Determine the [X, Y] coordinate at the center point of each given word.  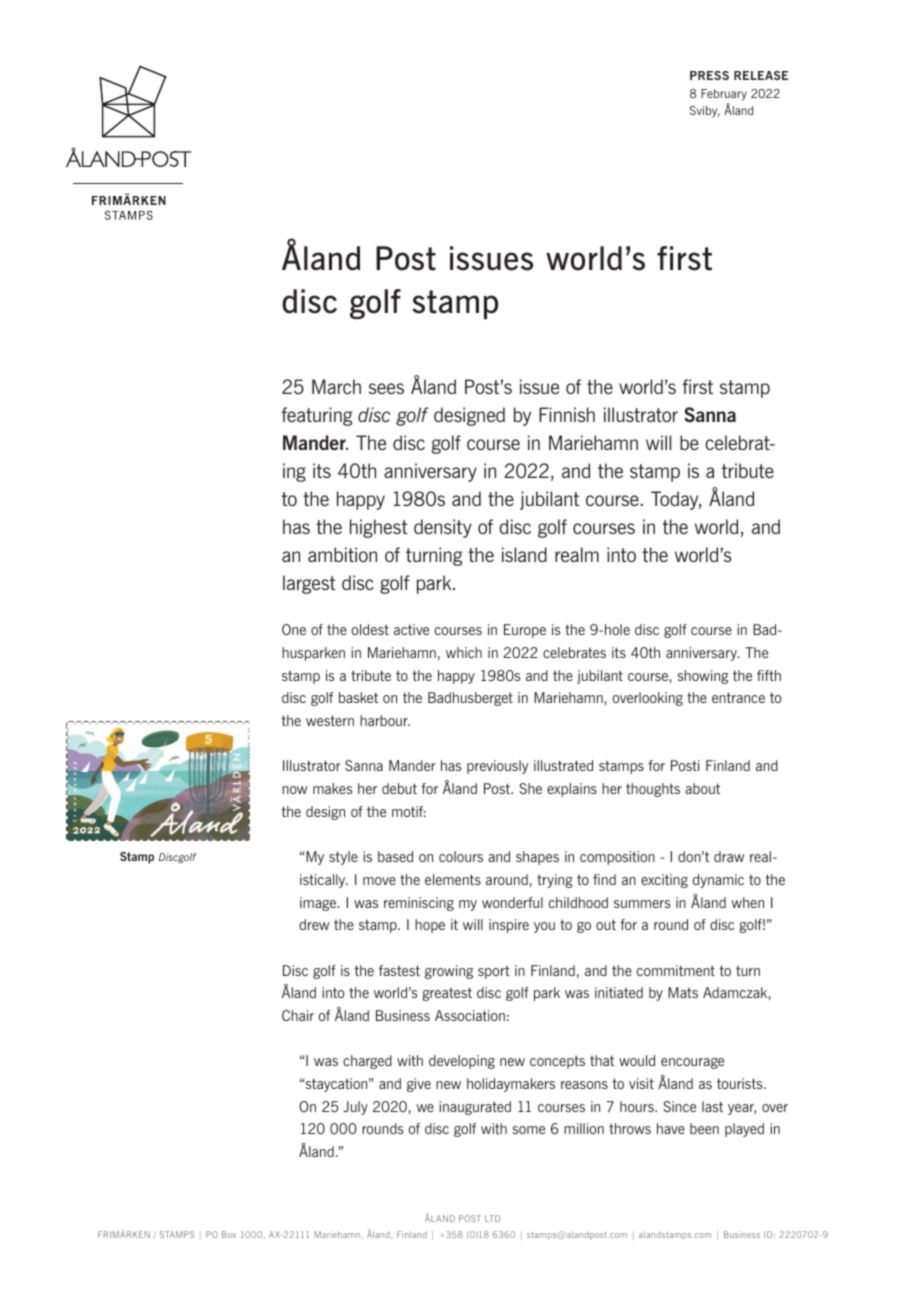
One [294, 629]
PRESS [709, 75]
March [336, 386]
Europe [525, 631]
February [724, 95]
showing [703, 677]
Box [229, 1234]
